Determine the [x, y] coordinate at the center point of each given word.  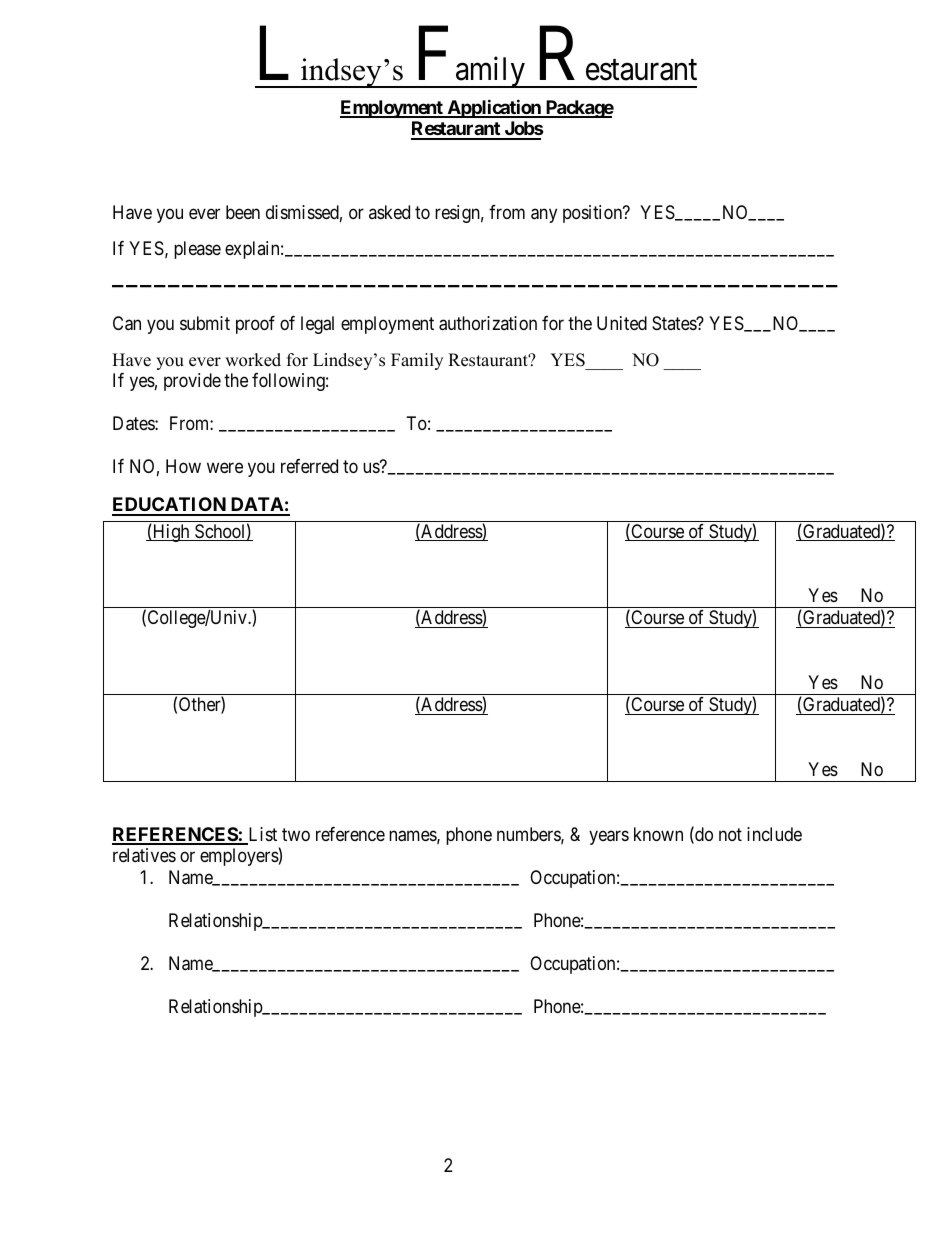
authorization [488, 323]
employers [239, 857]
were [225, 467]
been [243, 212]
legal [317, 325]
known [658, 834]
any [544, 215]
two [296, 834]
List [261, 835]
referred [309, 466]
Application [494, 108]
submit [205, 323]
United [622, 323]
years [609, 837]
